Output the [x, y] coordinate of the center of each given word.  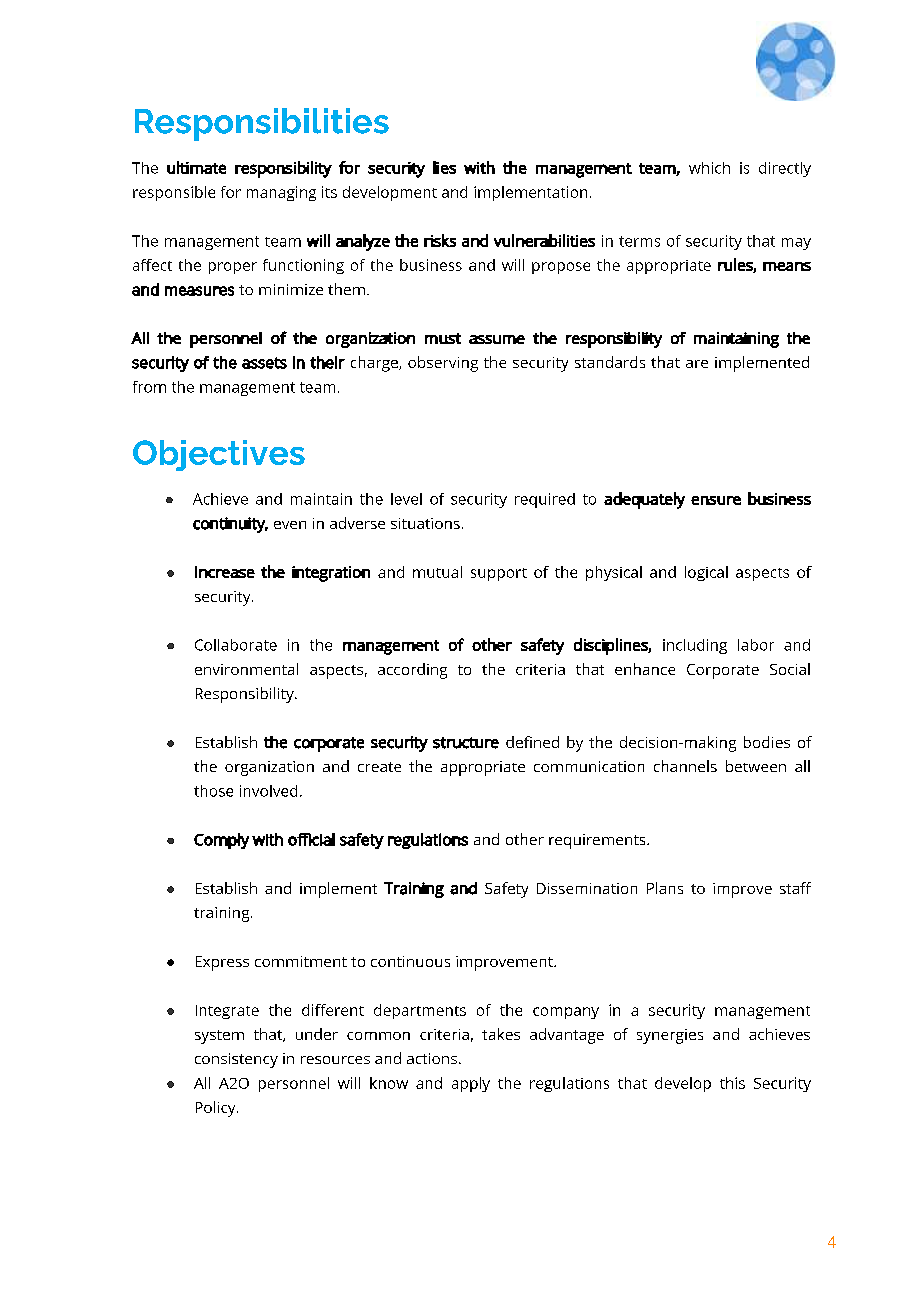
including [695, 646]
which [709, 168]
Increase [225, 572]
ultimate [196, 167]
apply [471, 1084]
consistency [236, 1060]
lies [444, 167]
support [499, 574]
